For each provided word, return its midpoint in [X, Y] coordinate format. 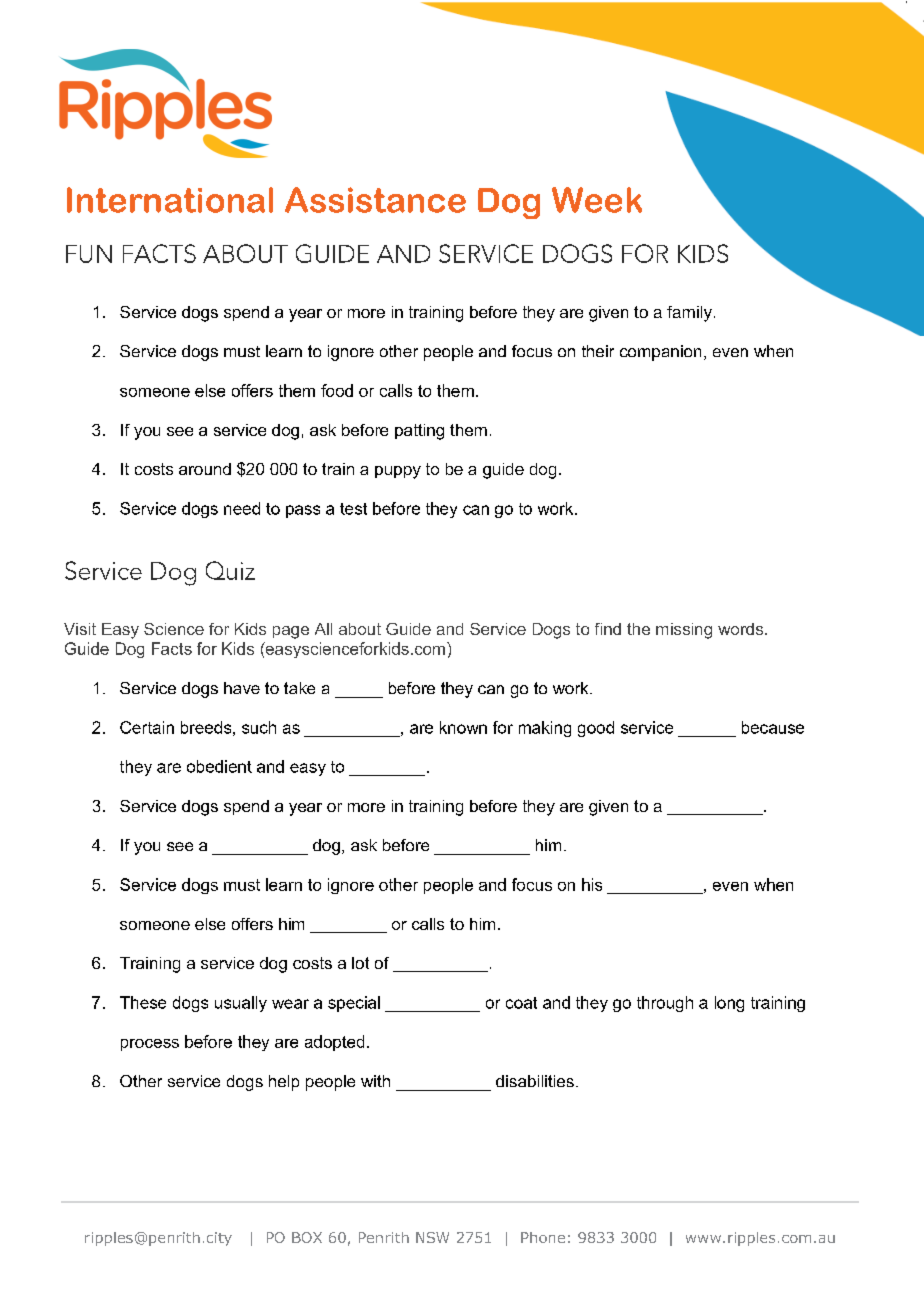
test [353, 509]
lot [360, 963]
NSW [432, 1237]
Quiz [230, 570]
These [143, 1002]
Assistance [375, 200]
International [170, 200]
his [592, 884]
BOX [307, 1237]
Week [597, 200]
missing [684, 631]
